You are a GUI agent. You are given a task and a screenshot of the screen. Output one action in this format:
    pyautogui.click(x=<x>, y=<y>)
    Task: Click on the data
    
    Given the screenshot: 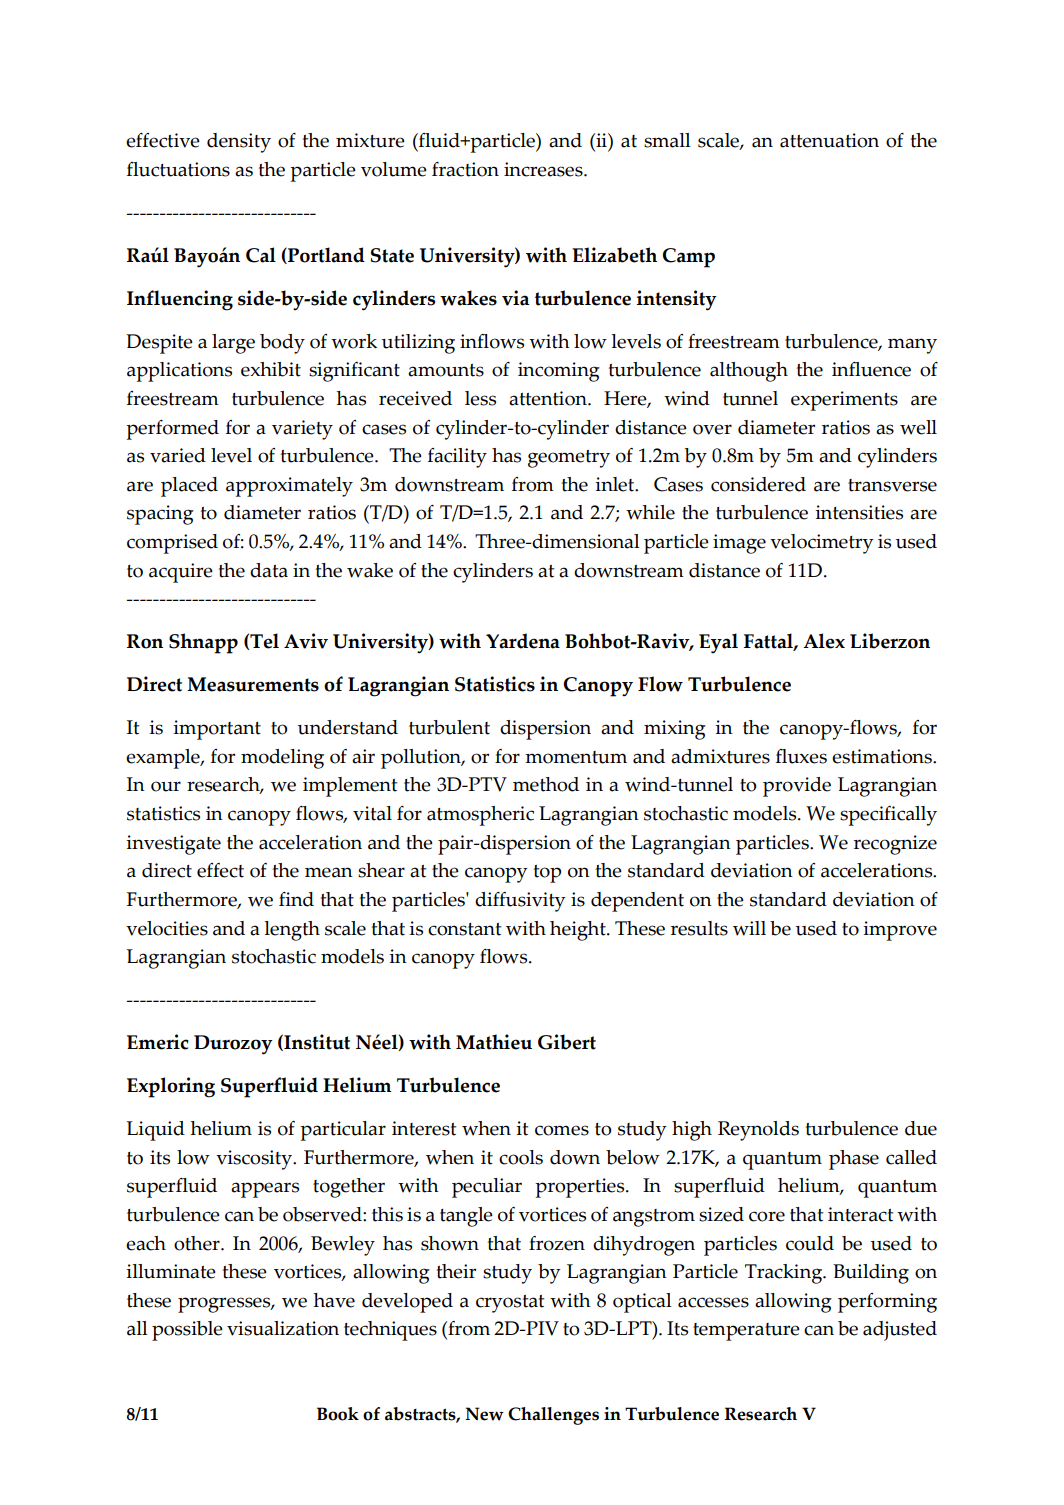 What is the action you would take?
    pyautogui.click(x=269, y=570)
